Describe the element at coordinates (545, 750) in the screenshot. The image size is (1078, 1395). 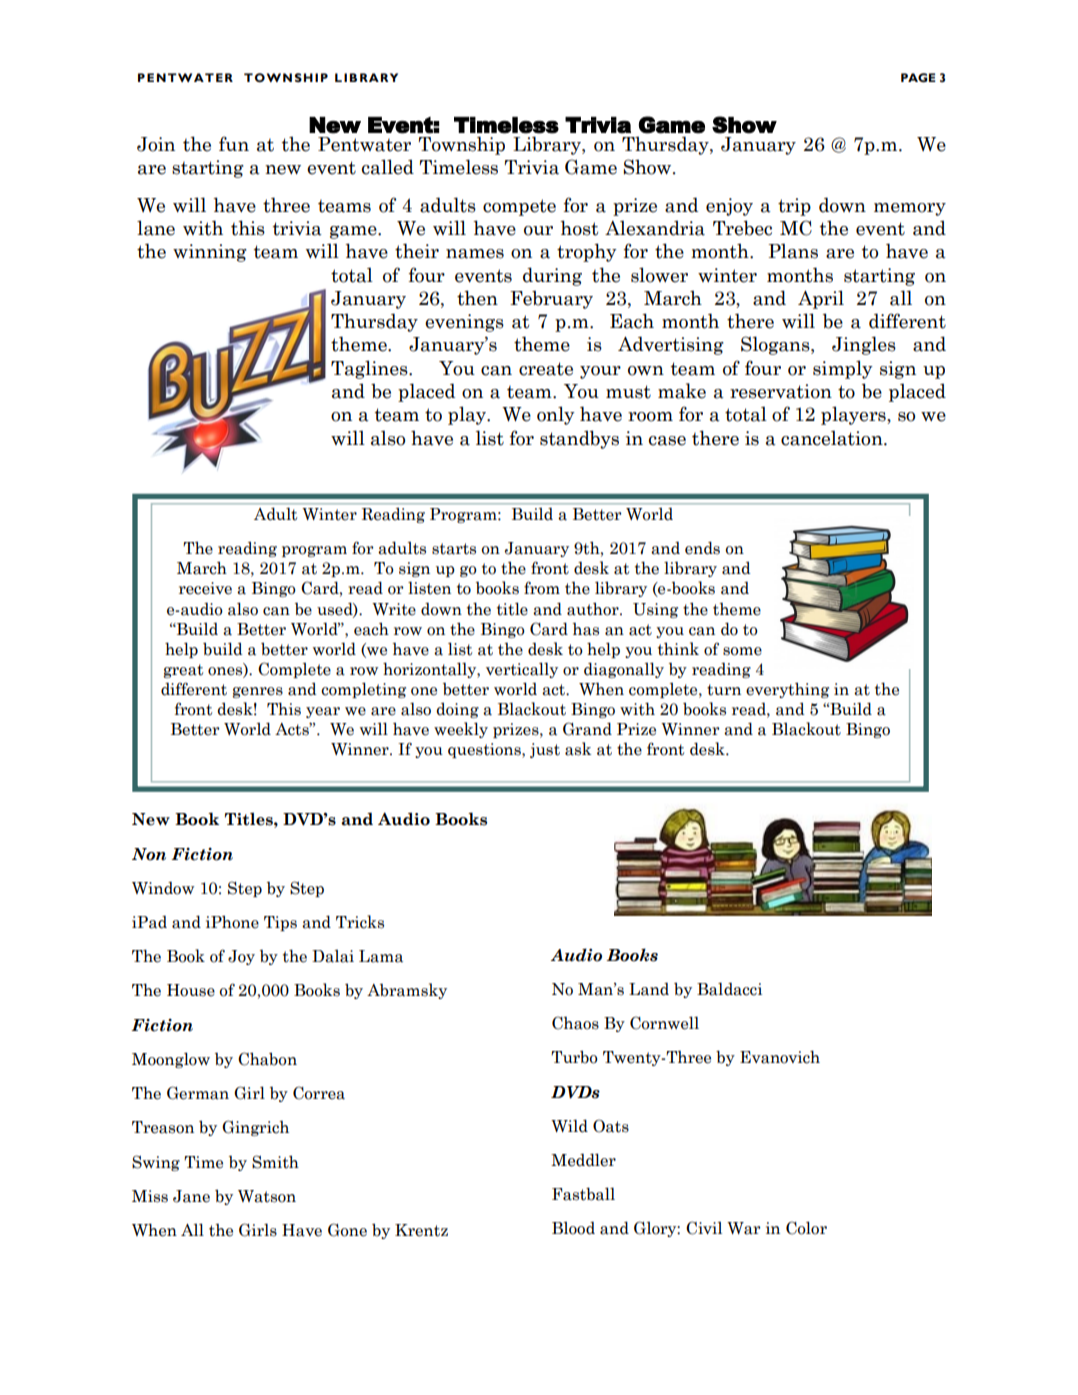
I see `just` at that location.
